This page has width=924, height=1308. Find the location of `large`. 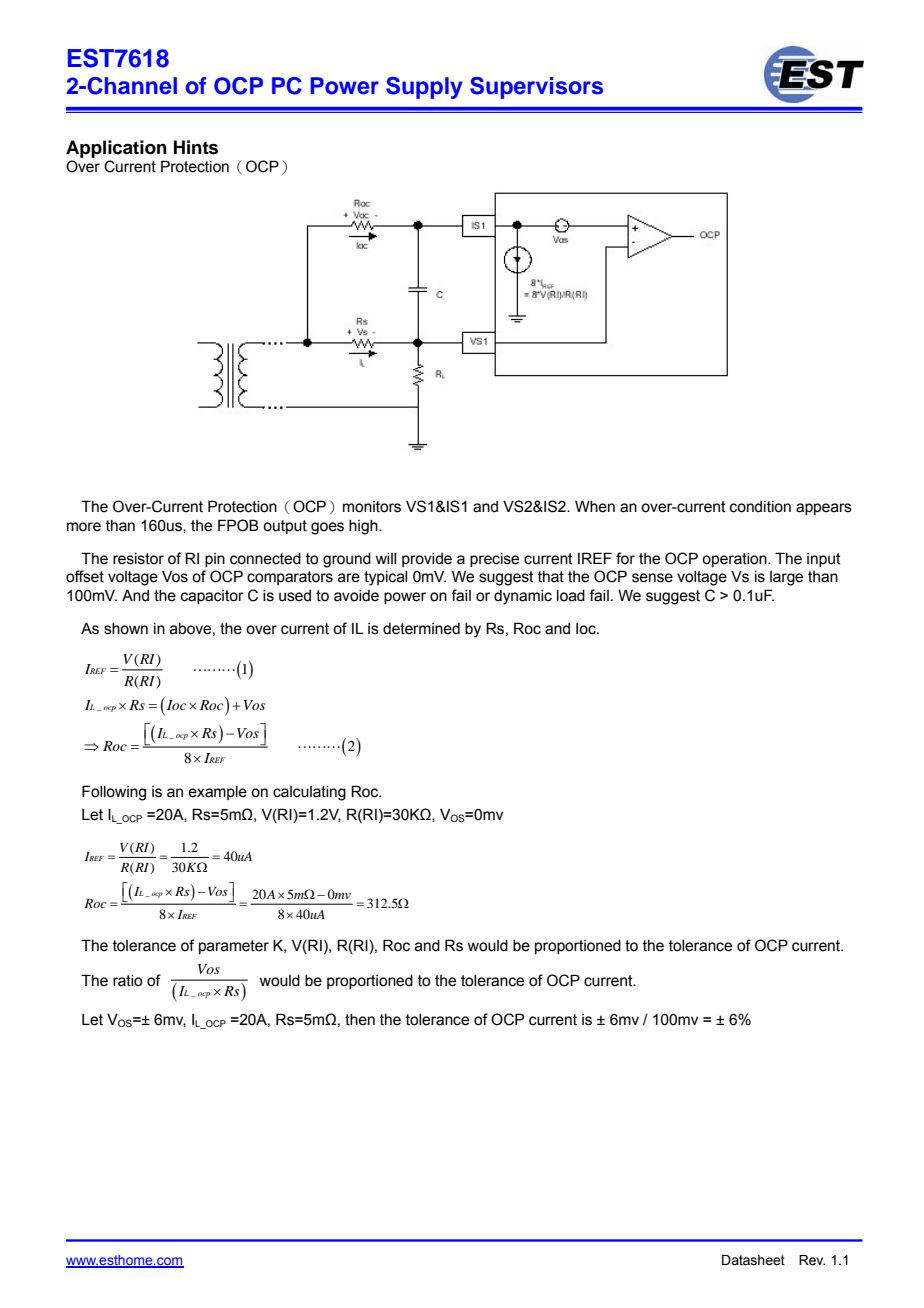

large is located at coordinates (786, 578).
